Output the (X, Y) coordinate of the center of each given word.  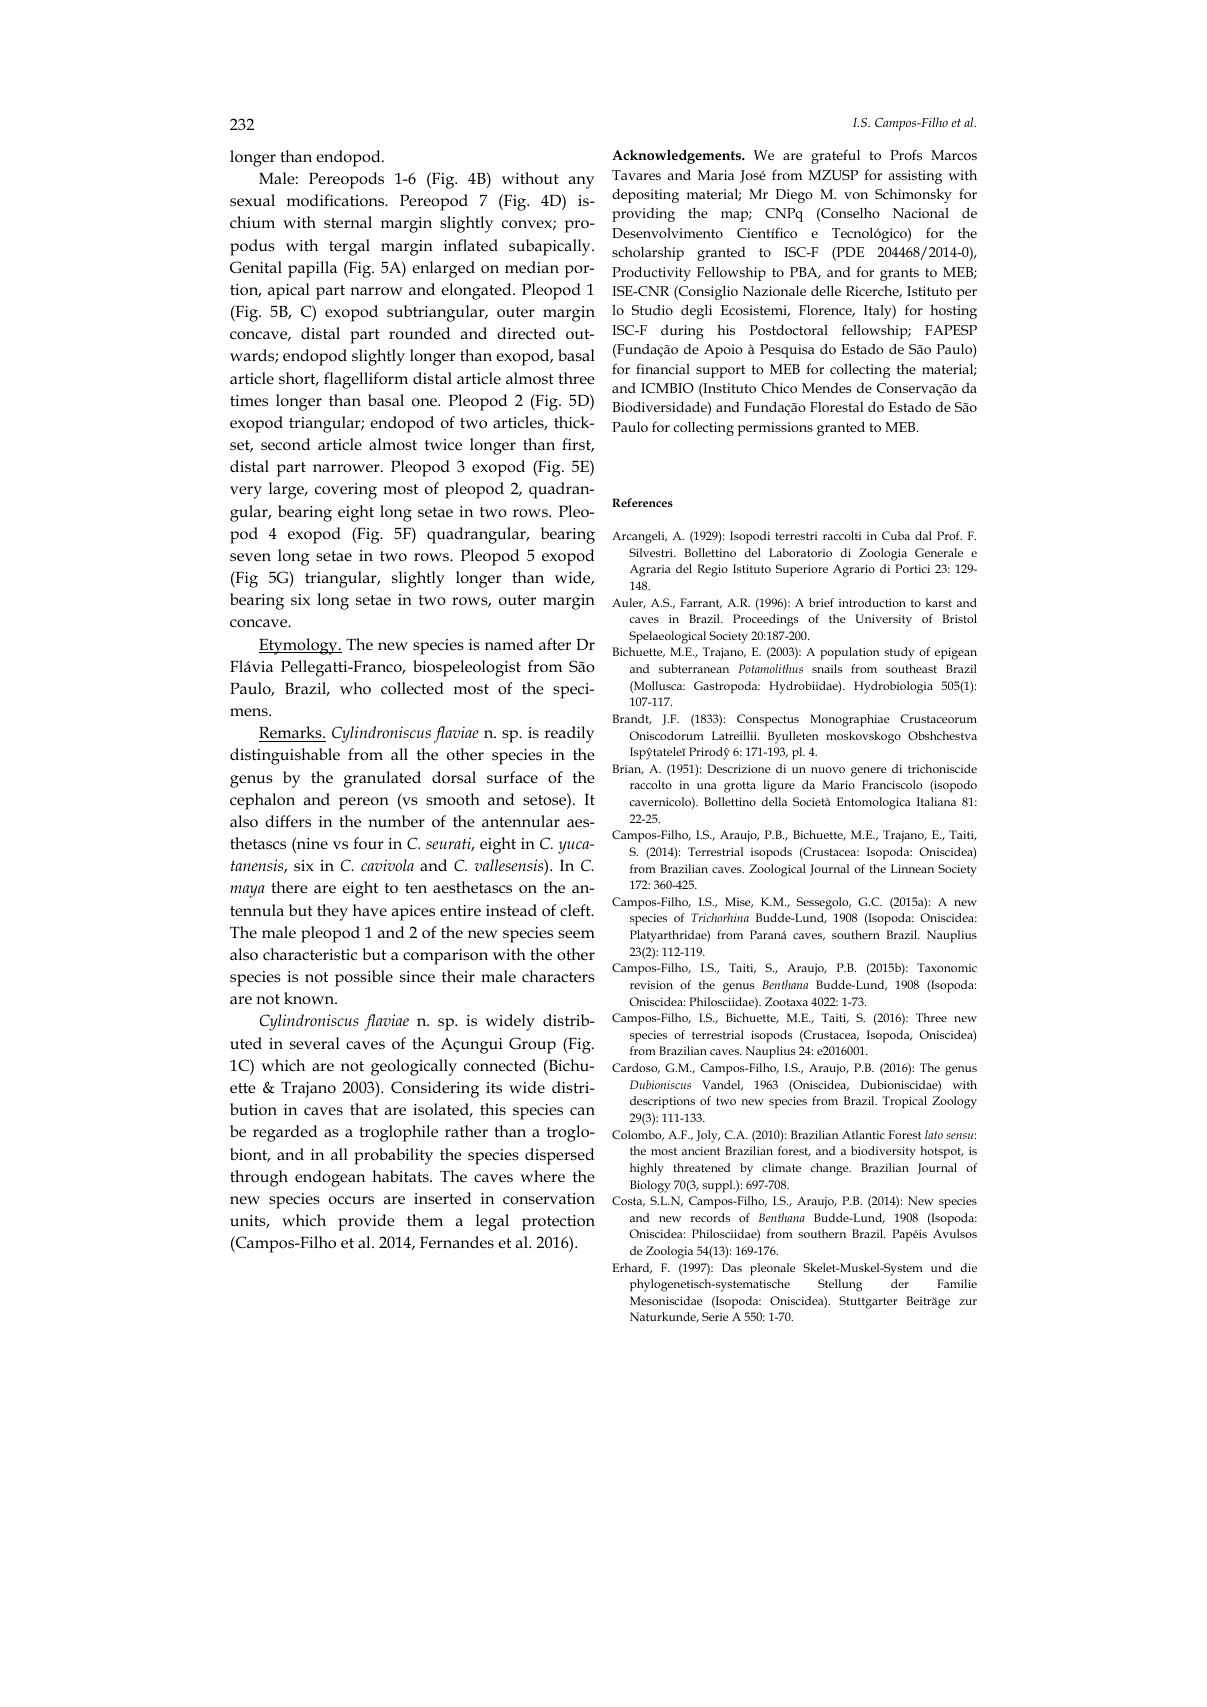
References (642, 502)
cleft (576, 910)
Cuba (896, 535)
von (856, 195)
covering (346, 491)
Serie (715, 1316)
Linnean (912, 868)
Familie (957, 1283)
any (581, 182)
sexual (252, 200)
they (332, 912)
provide (366, 1222)
